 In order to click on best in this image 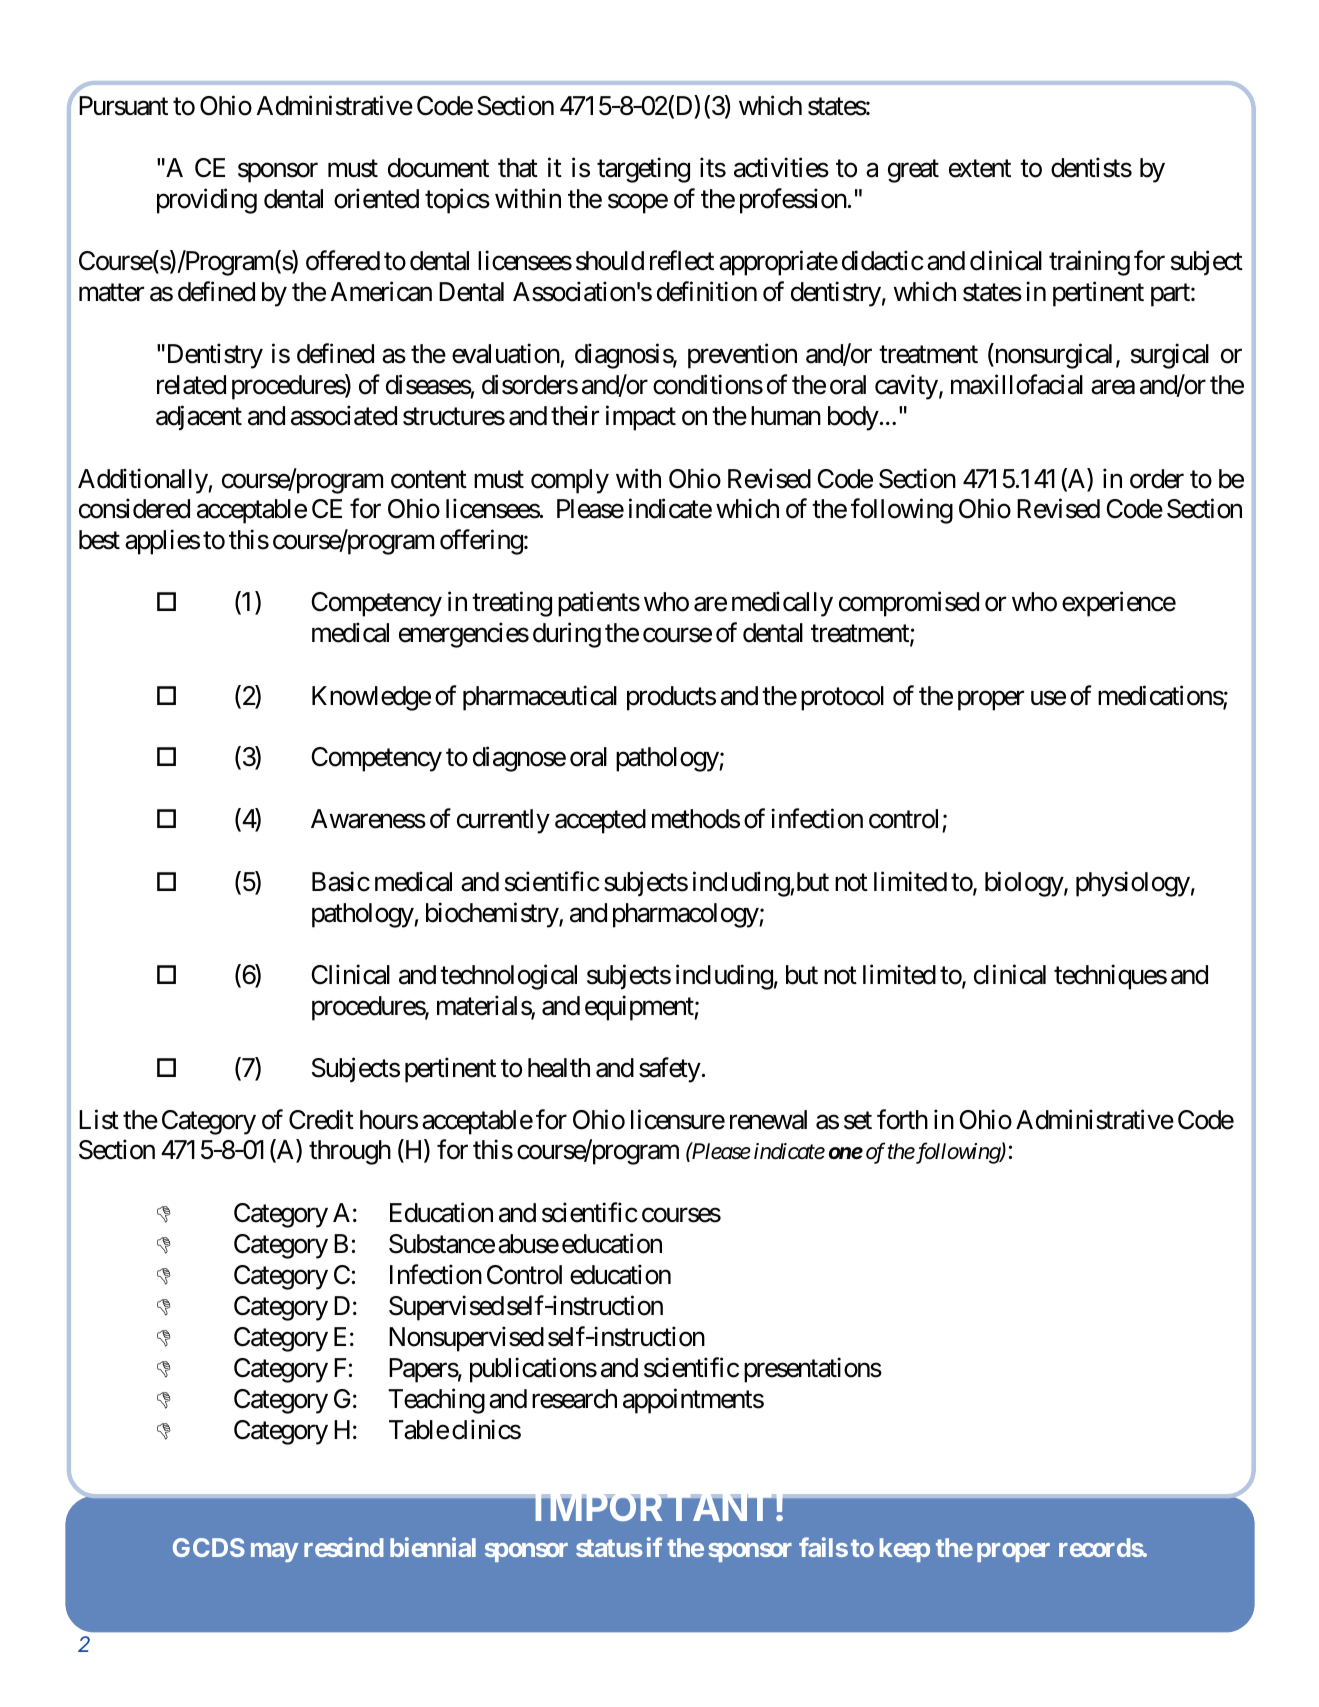, I will do `click(99, 540)`.
